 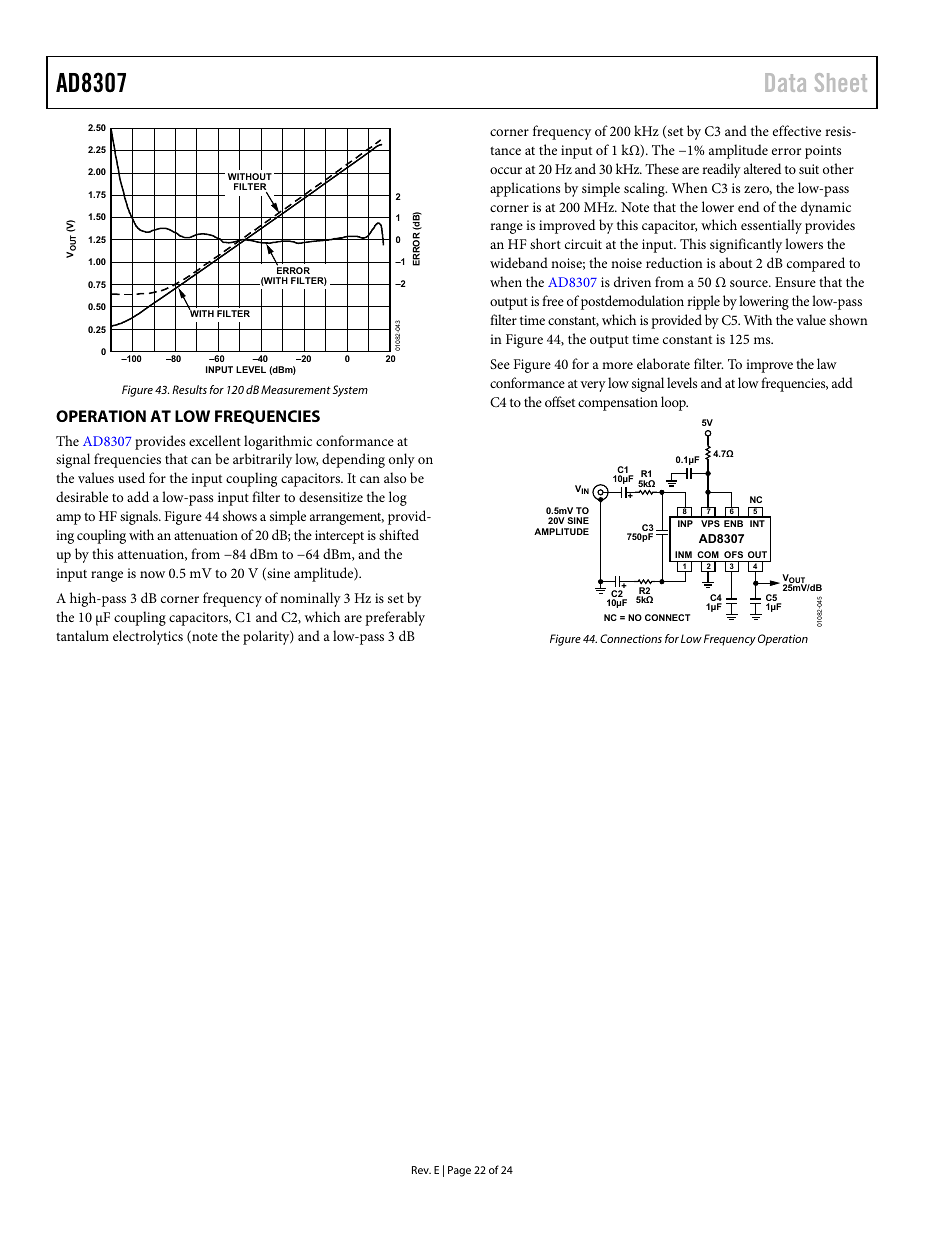 I want to click on compensation, so click(x=618, y=404).
